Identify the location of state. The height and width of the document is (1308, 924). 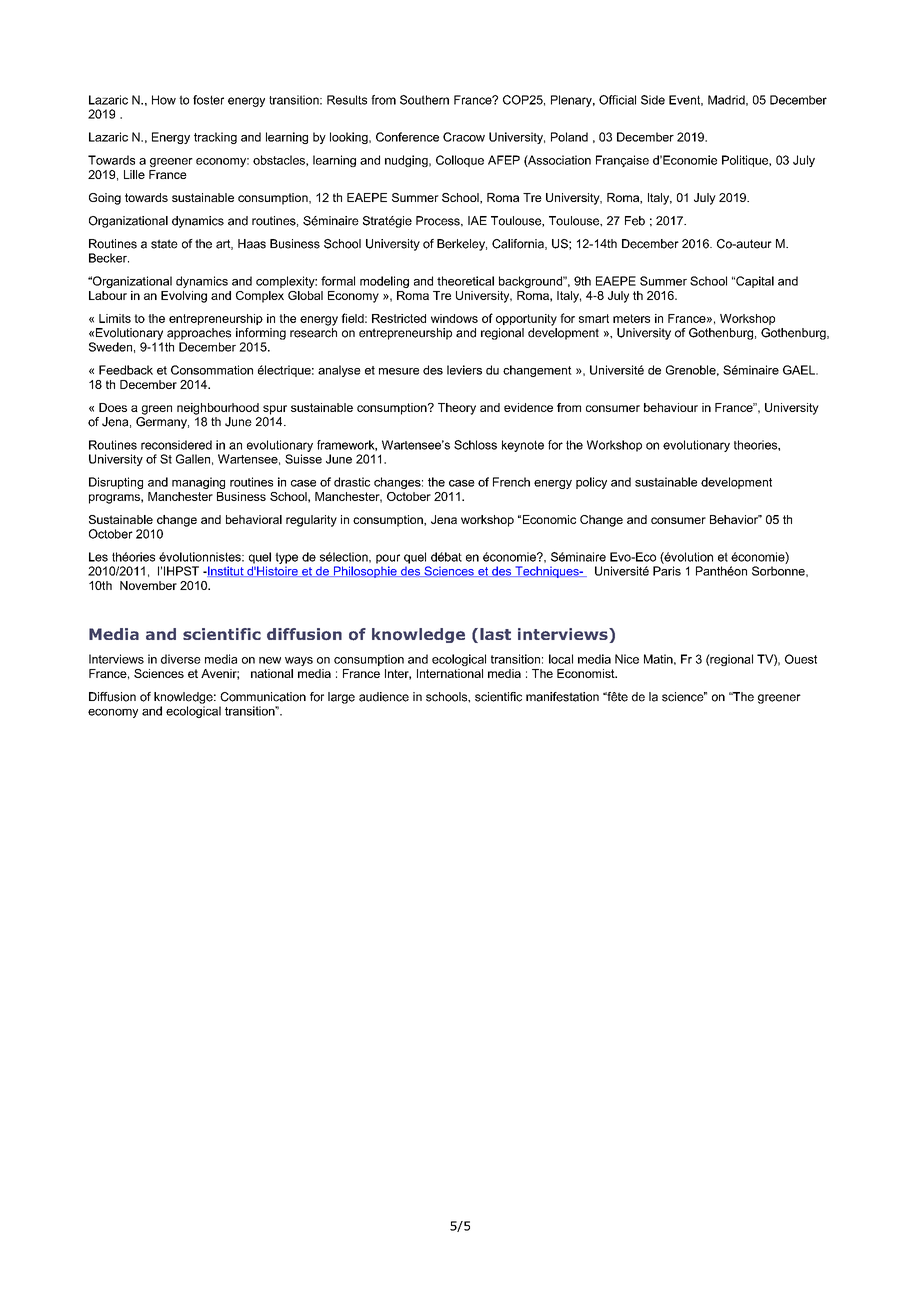
(164, 244).
